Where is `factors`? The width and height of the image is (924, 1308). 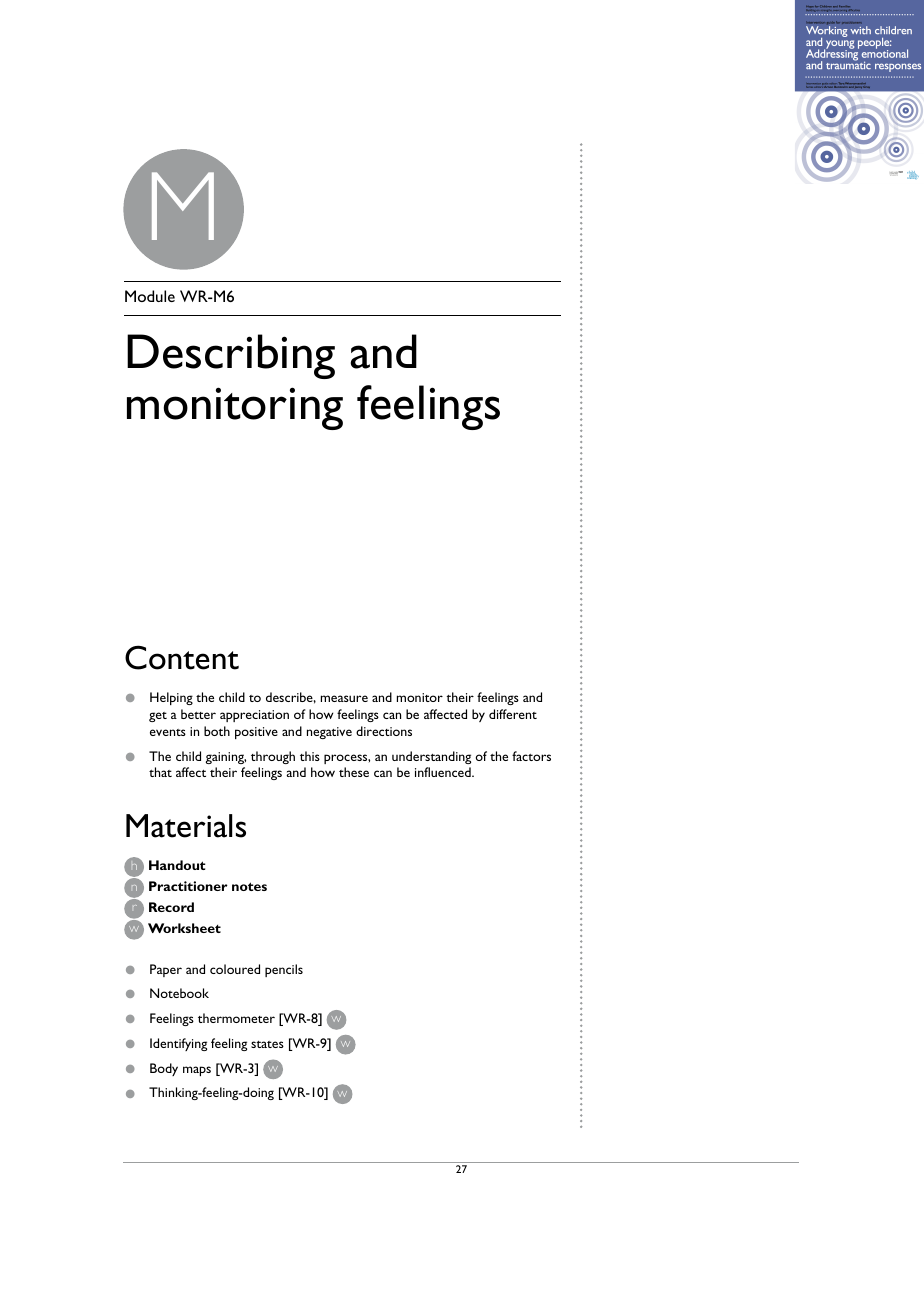
factors is located at coordinates (531, 756).
